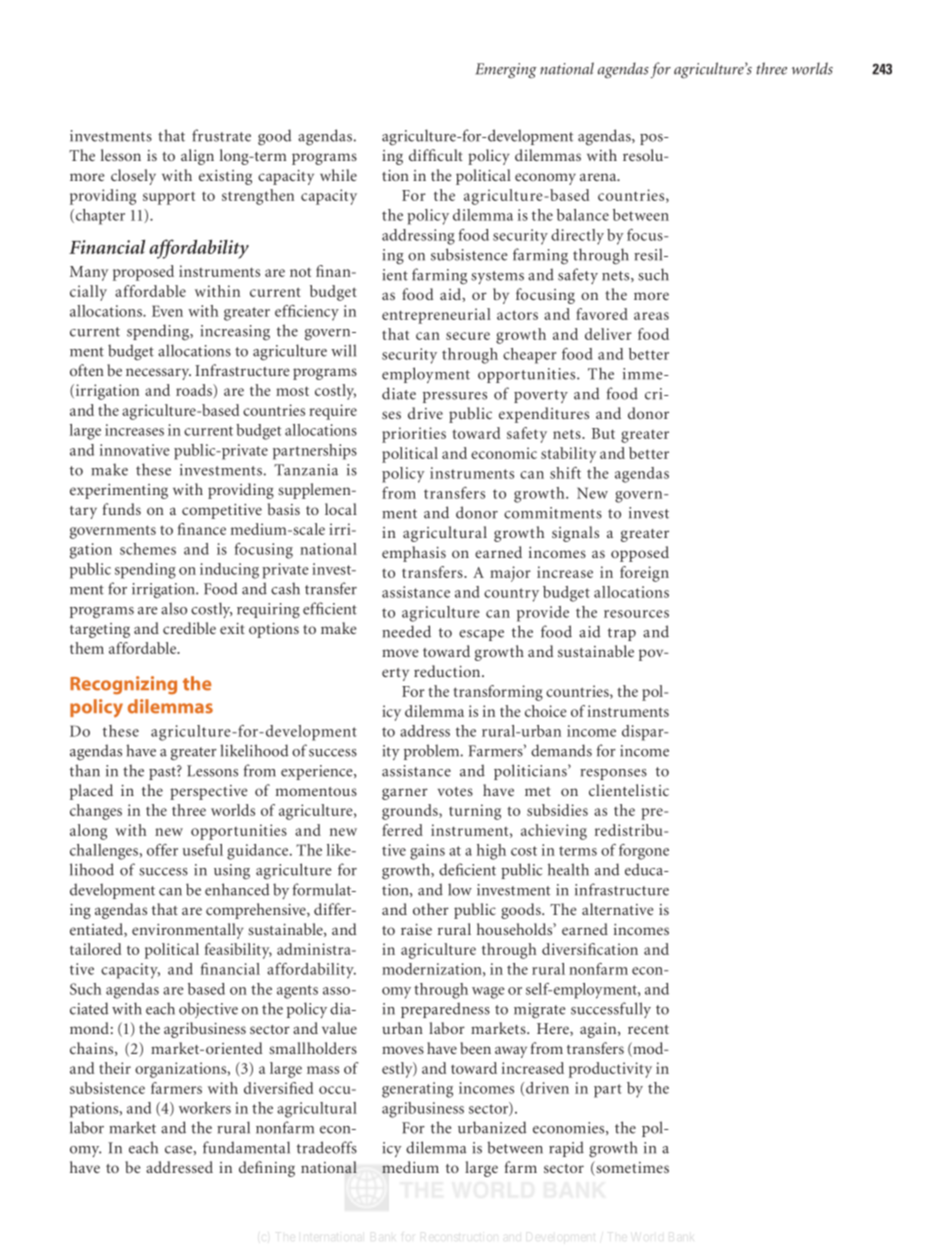 This page has height=1250, width=952. Describe the element at coordinates (406, 631) in the page. I see `needed` at that location.
